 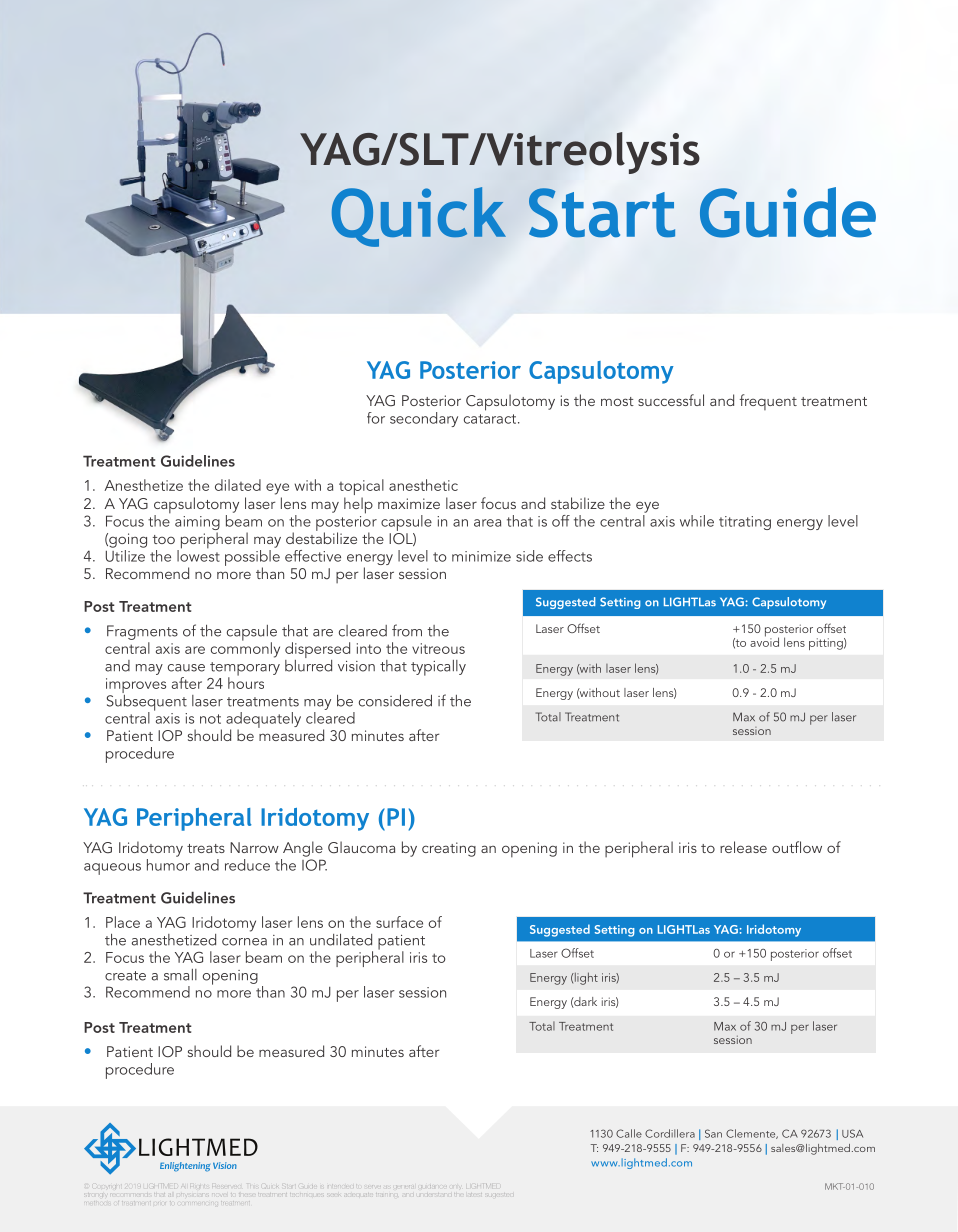 I want to click on small, so click(x=180, y=975).
